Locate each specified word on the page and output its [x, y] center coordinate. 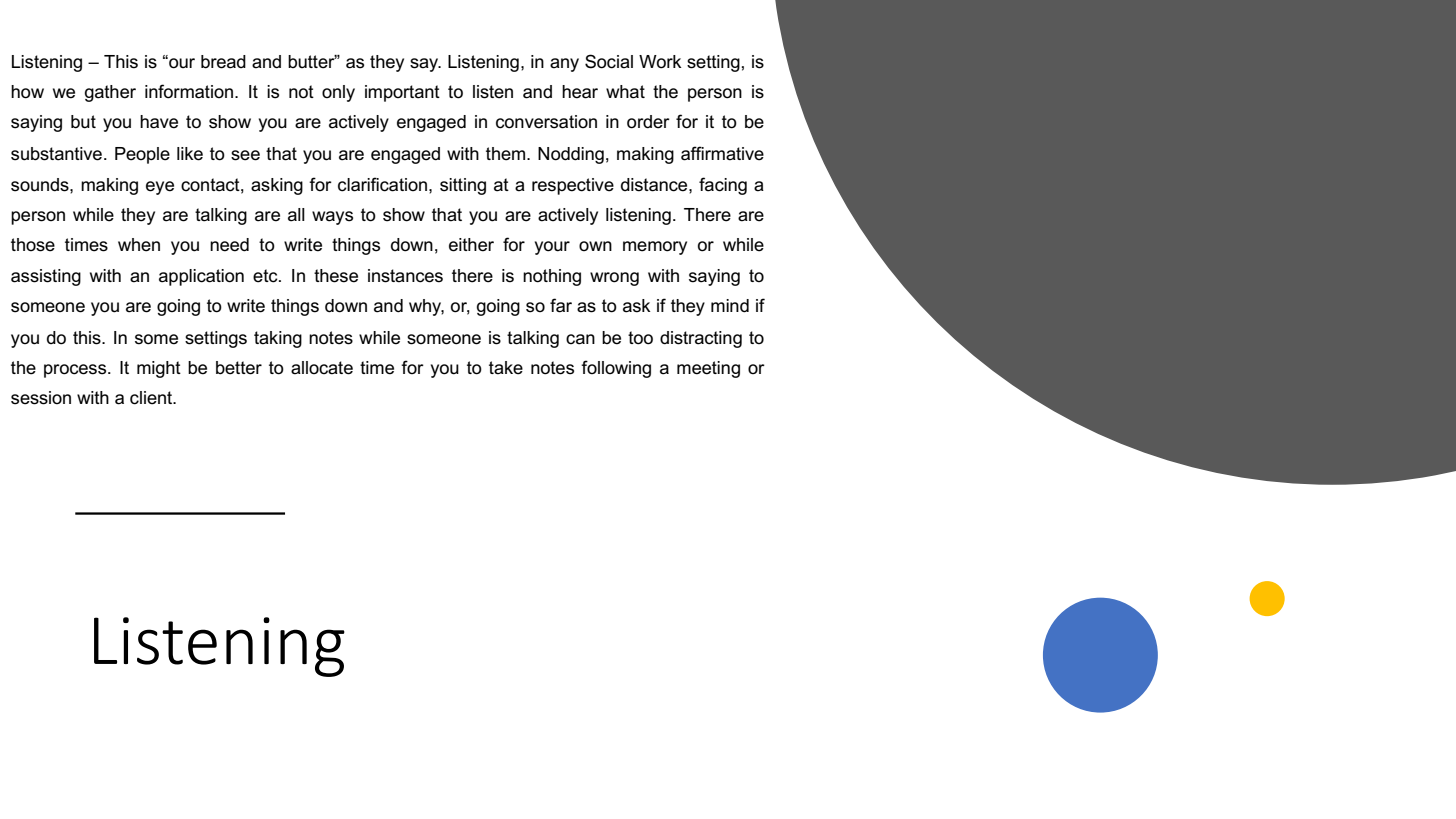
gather [110, 93]
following [616, 369]
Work [660, 62]
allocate [322, 368]
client [152, 398]
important [402, 93]
